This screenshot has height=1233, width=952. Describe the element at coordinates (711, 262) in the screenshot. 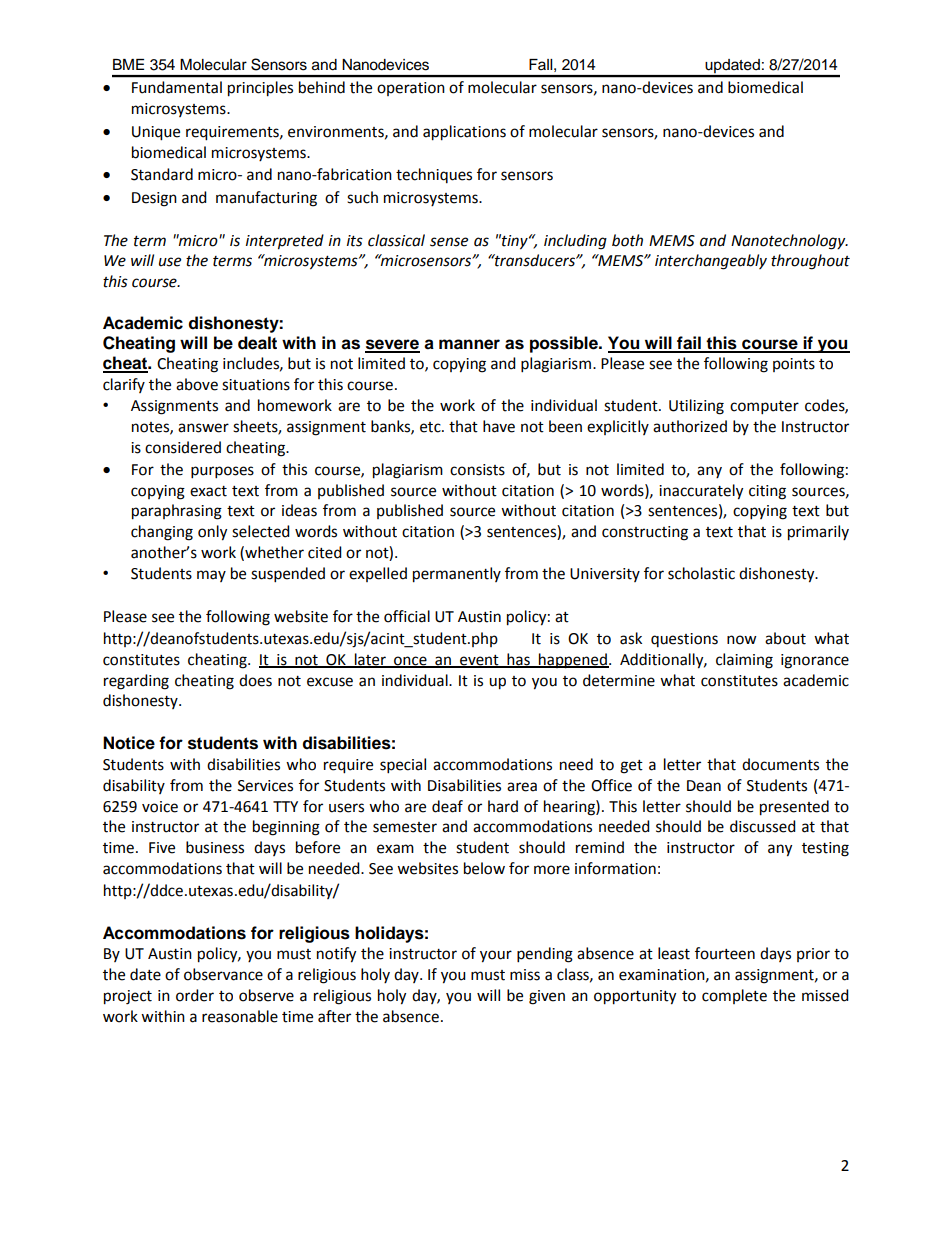

I see `interchangeably` at that location.
